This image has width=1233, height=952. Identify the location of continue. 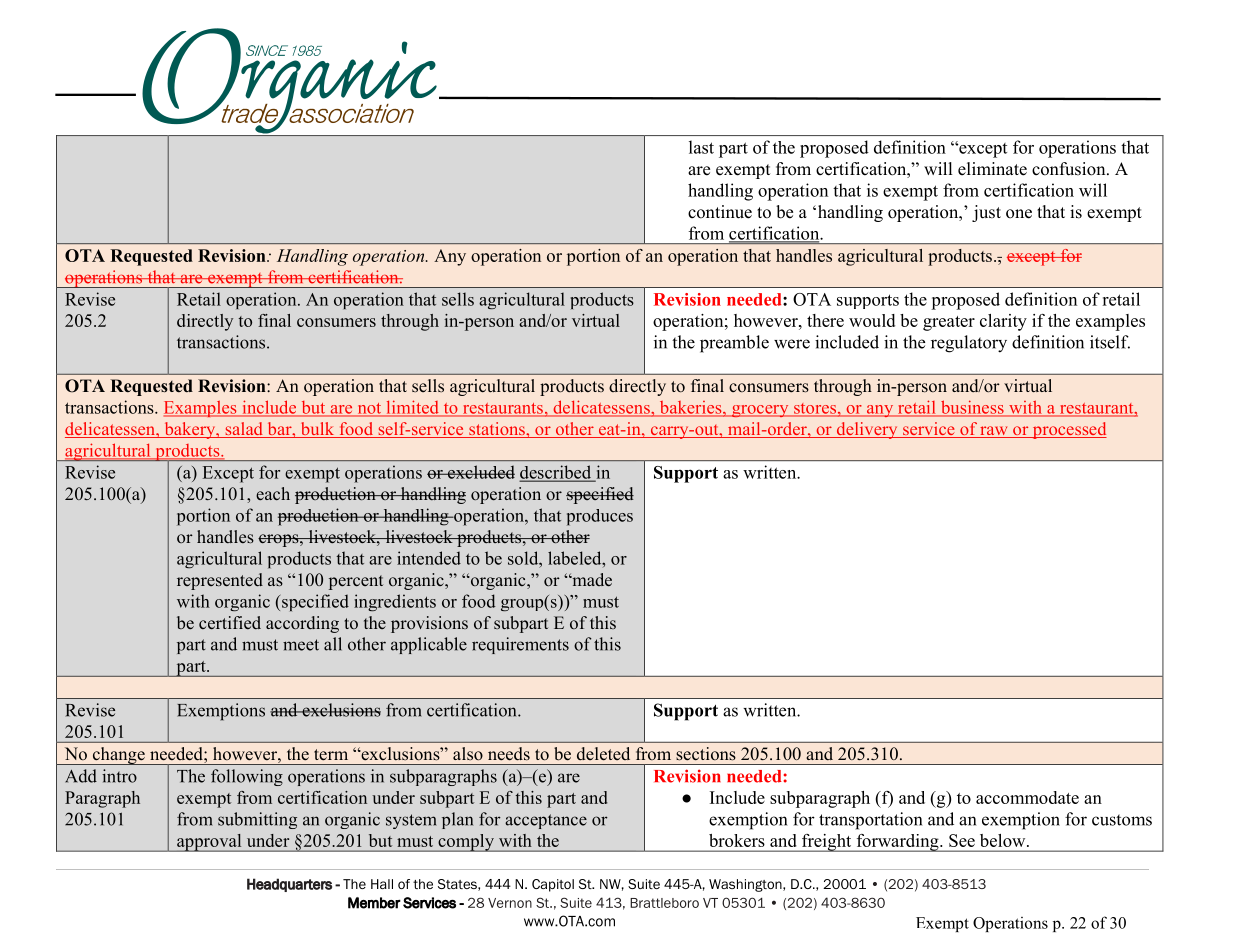
(720, 212).
